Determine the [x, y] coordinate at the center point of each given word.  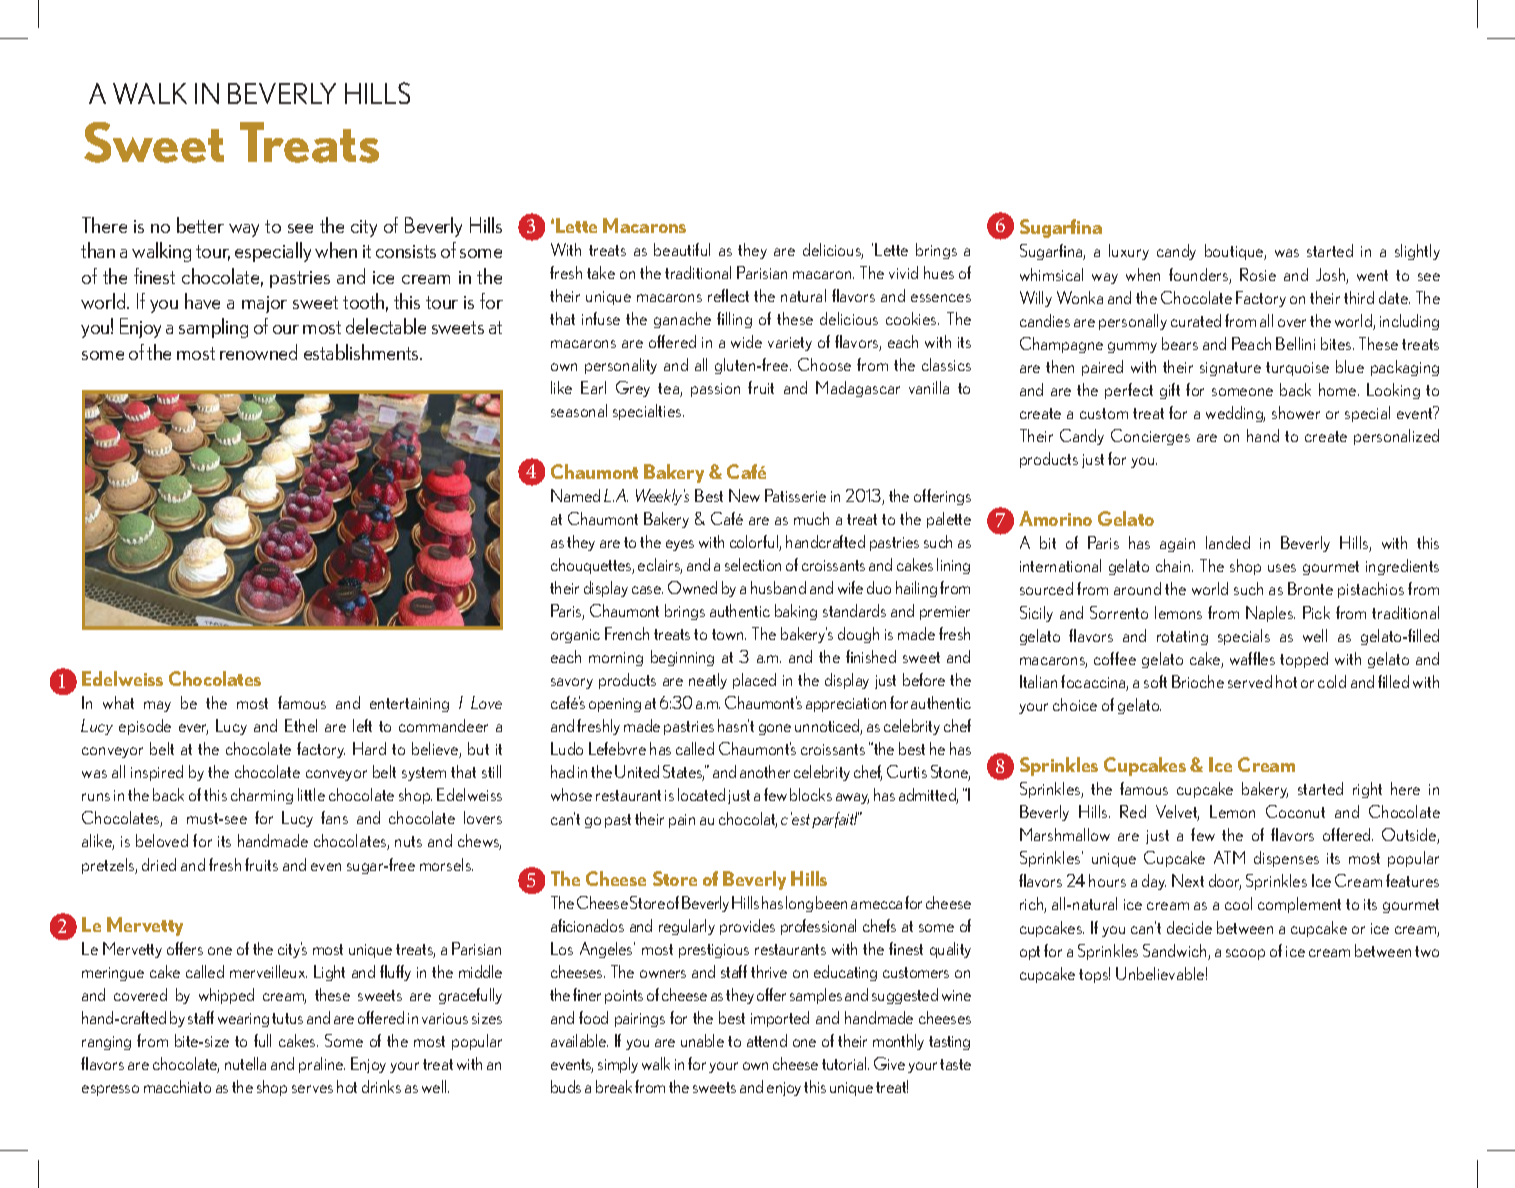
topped [1304, 660]
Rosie [1258, 274]
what [118, 702]
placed [754, 681]
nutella [245, 1063]
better [200, 225]
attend [767, 1040]
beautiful [682, 249]
